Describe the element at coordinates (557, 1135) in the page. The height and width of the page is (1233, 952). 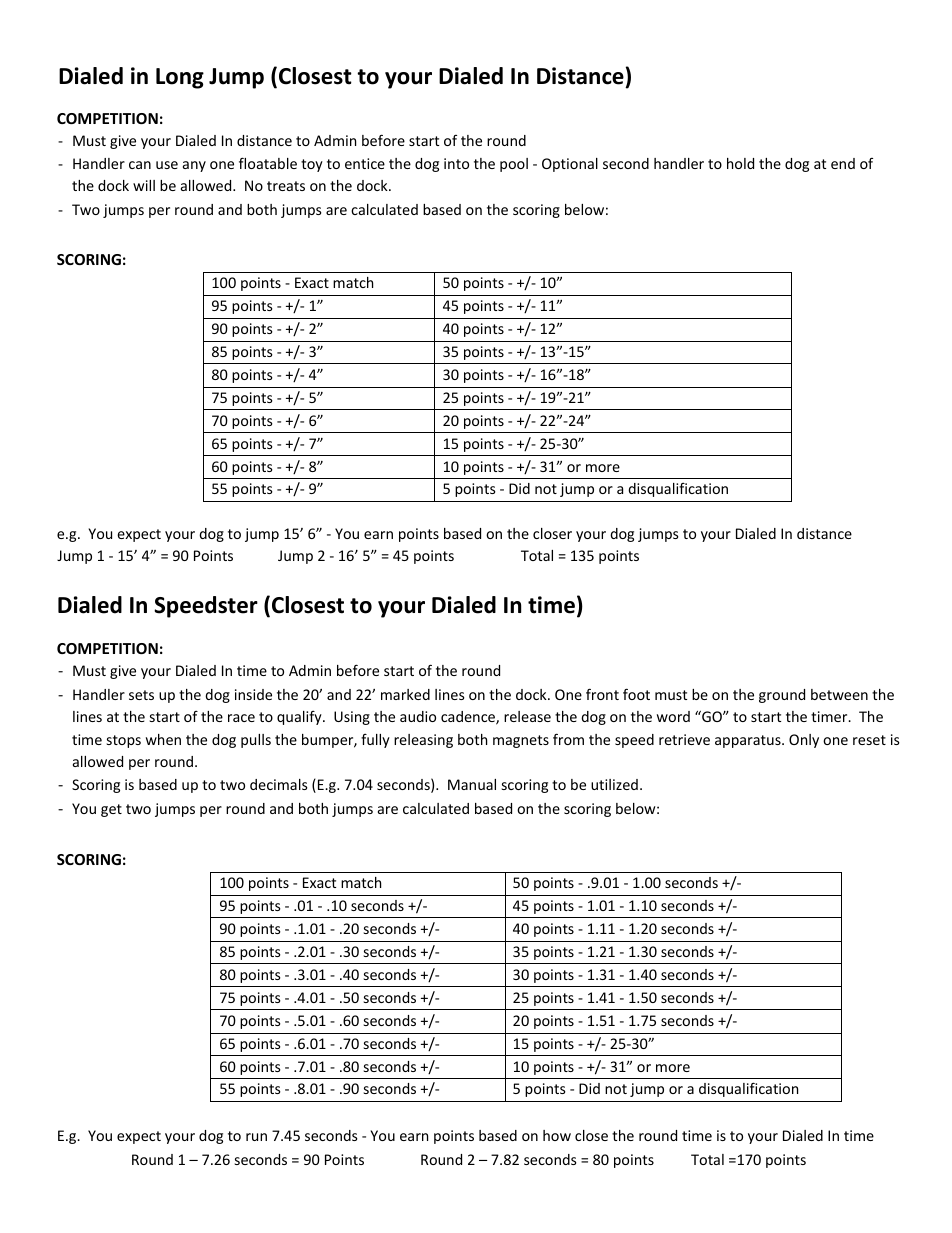
I see `how` at that location.
